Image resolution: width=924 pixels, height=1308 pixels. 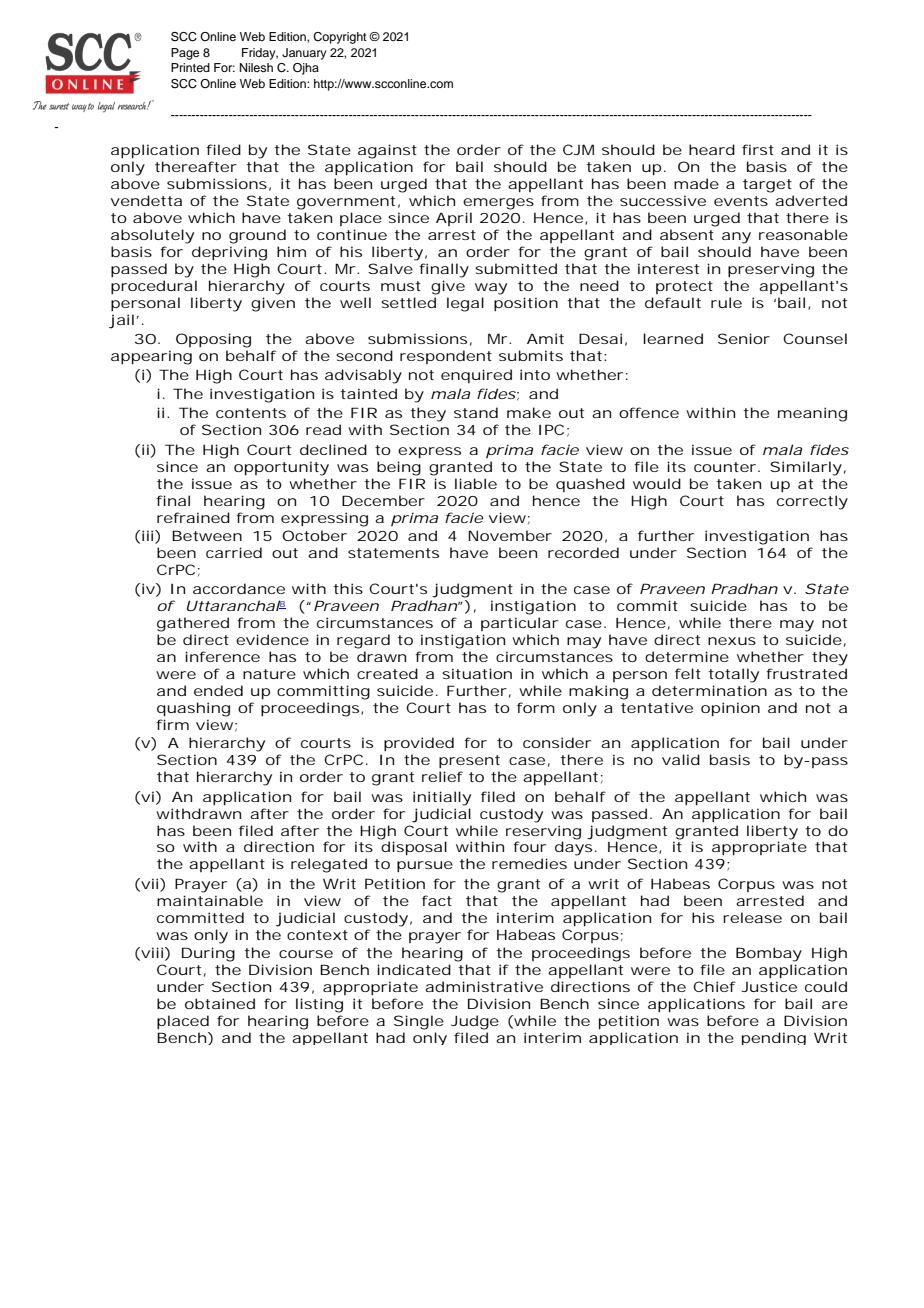 What do you see at coordinates (190, 67) in the screenshot?
I see `Printed` at bounding box center [190, 67].
